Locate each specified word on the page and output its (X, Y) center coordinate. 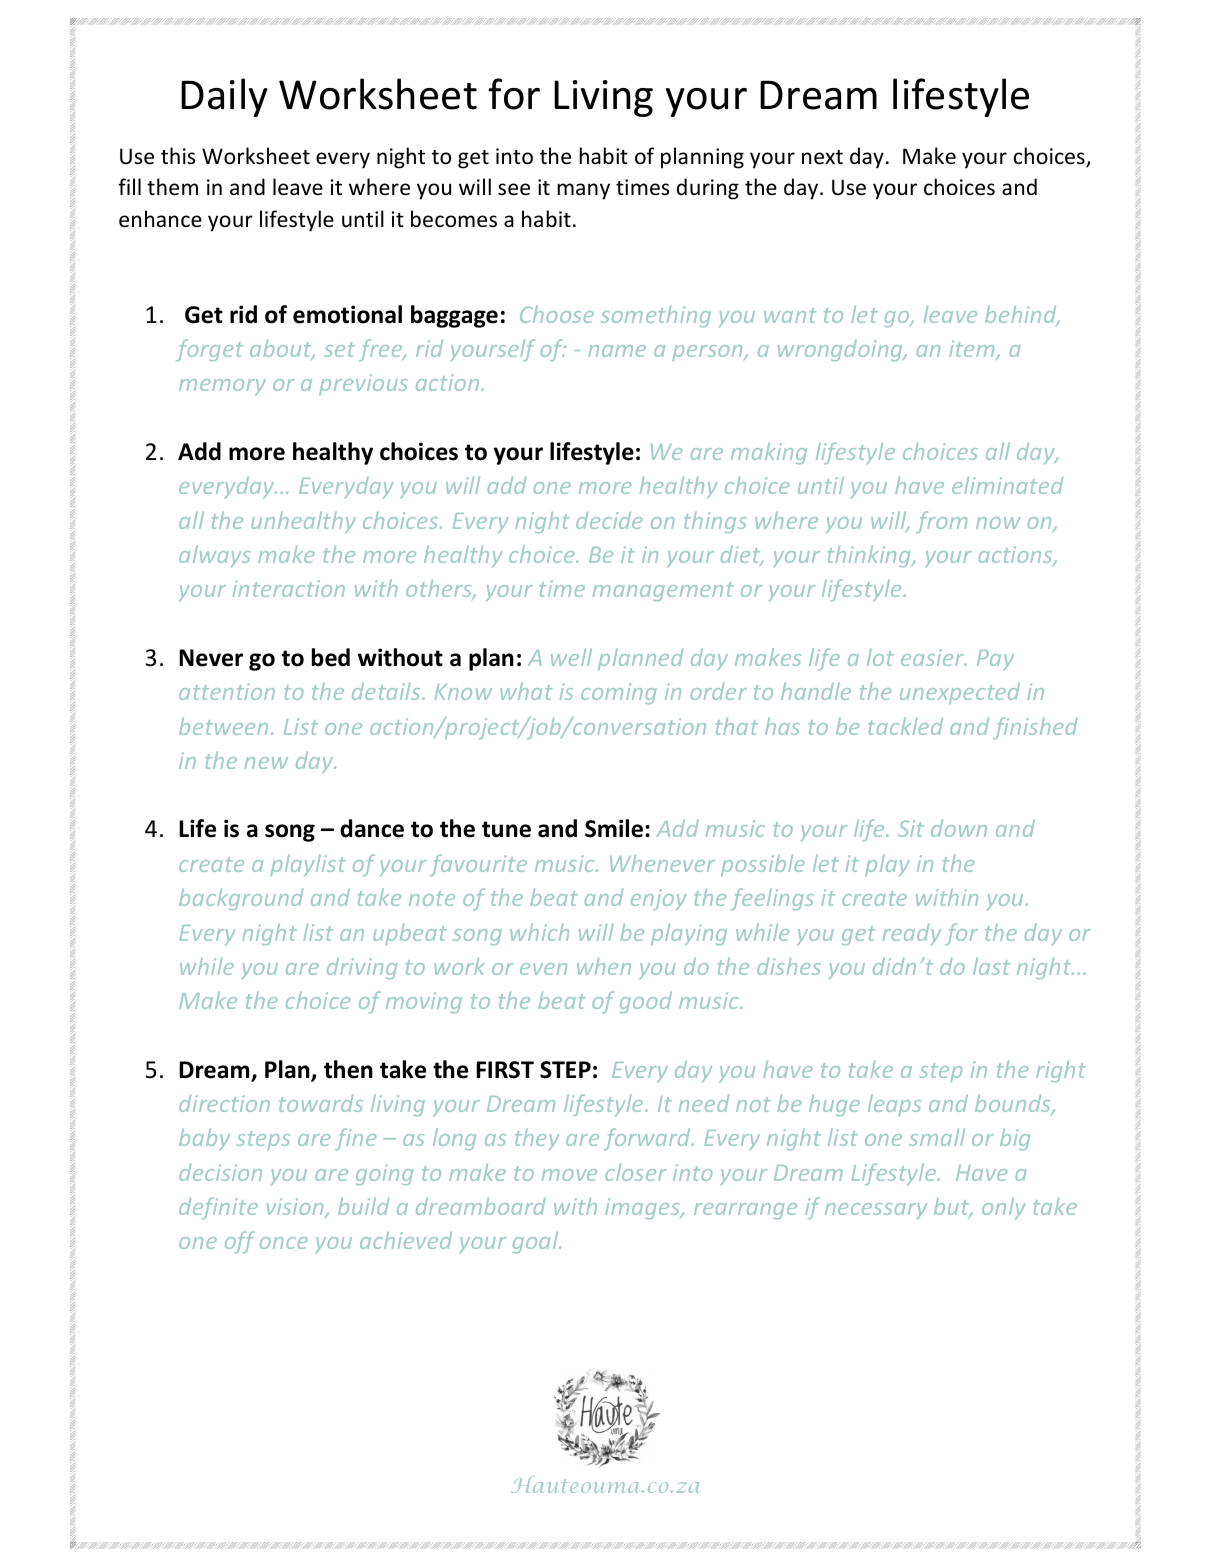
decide (609, 520)
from (941, 522)
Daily (224, 97)
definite (218, 1208)
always (214, 556)
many (583, 191)
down (959, 828)
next (822, 157)
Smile (614, 828)
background (241, 899)
